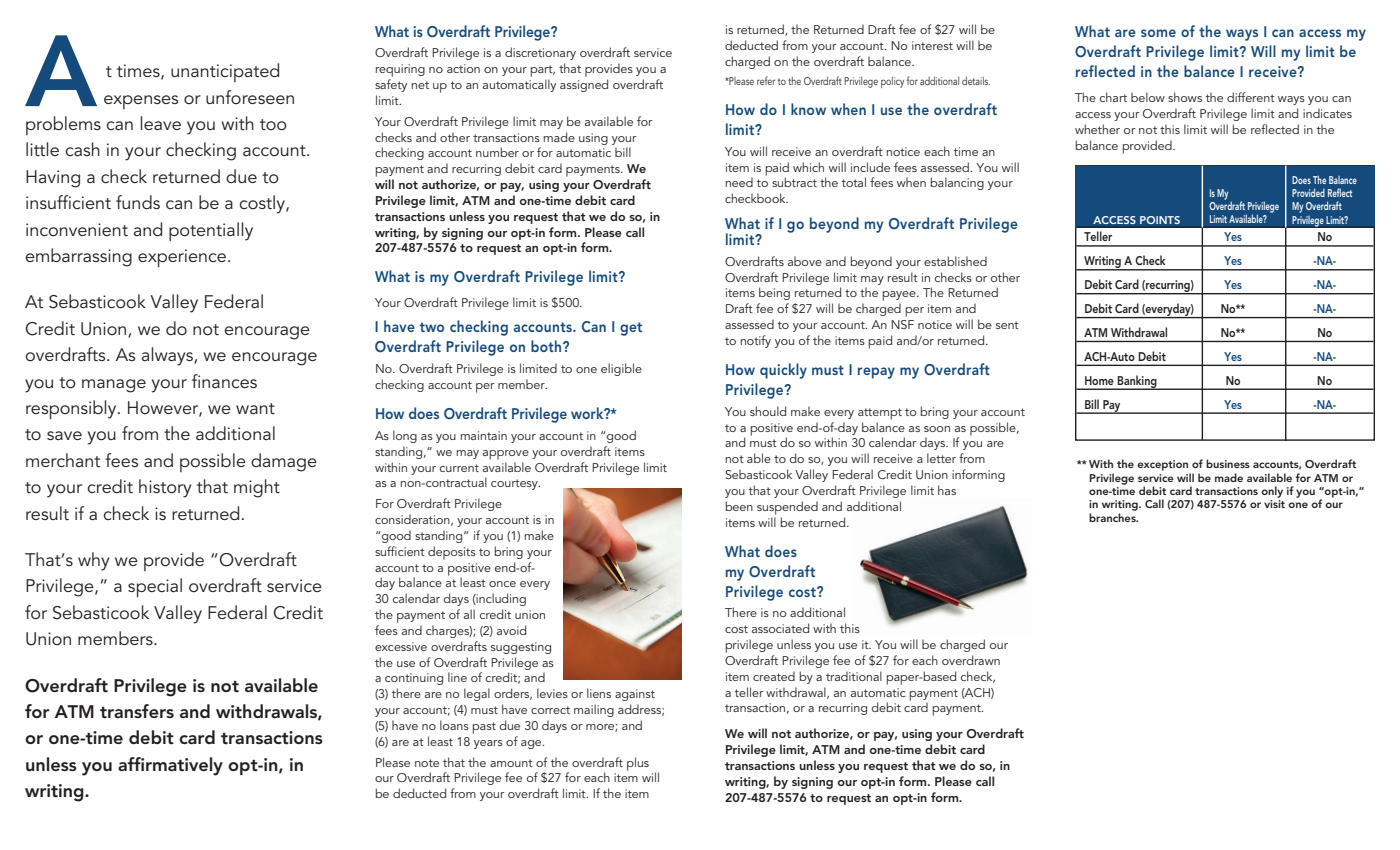 The width and height of the document is (1400, 850). I want to click on refer, so click(766, 80).
